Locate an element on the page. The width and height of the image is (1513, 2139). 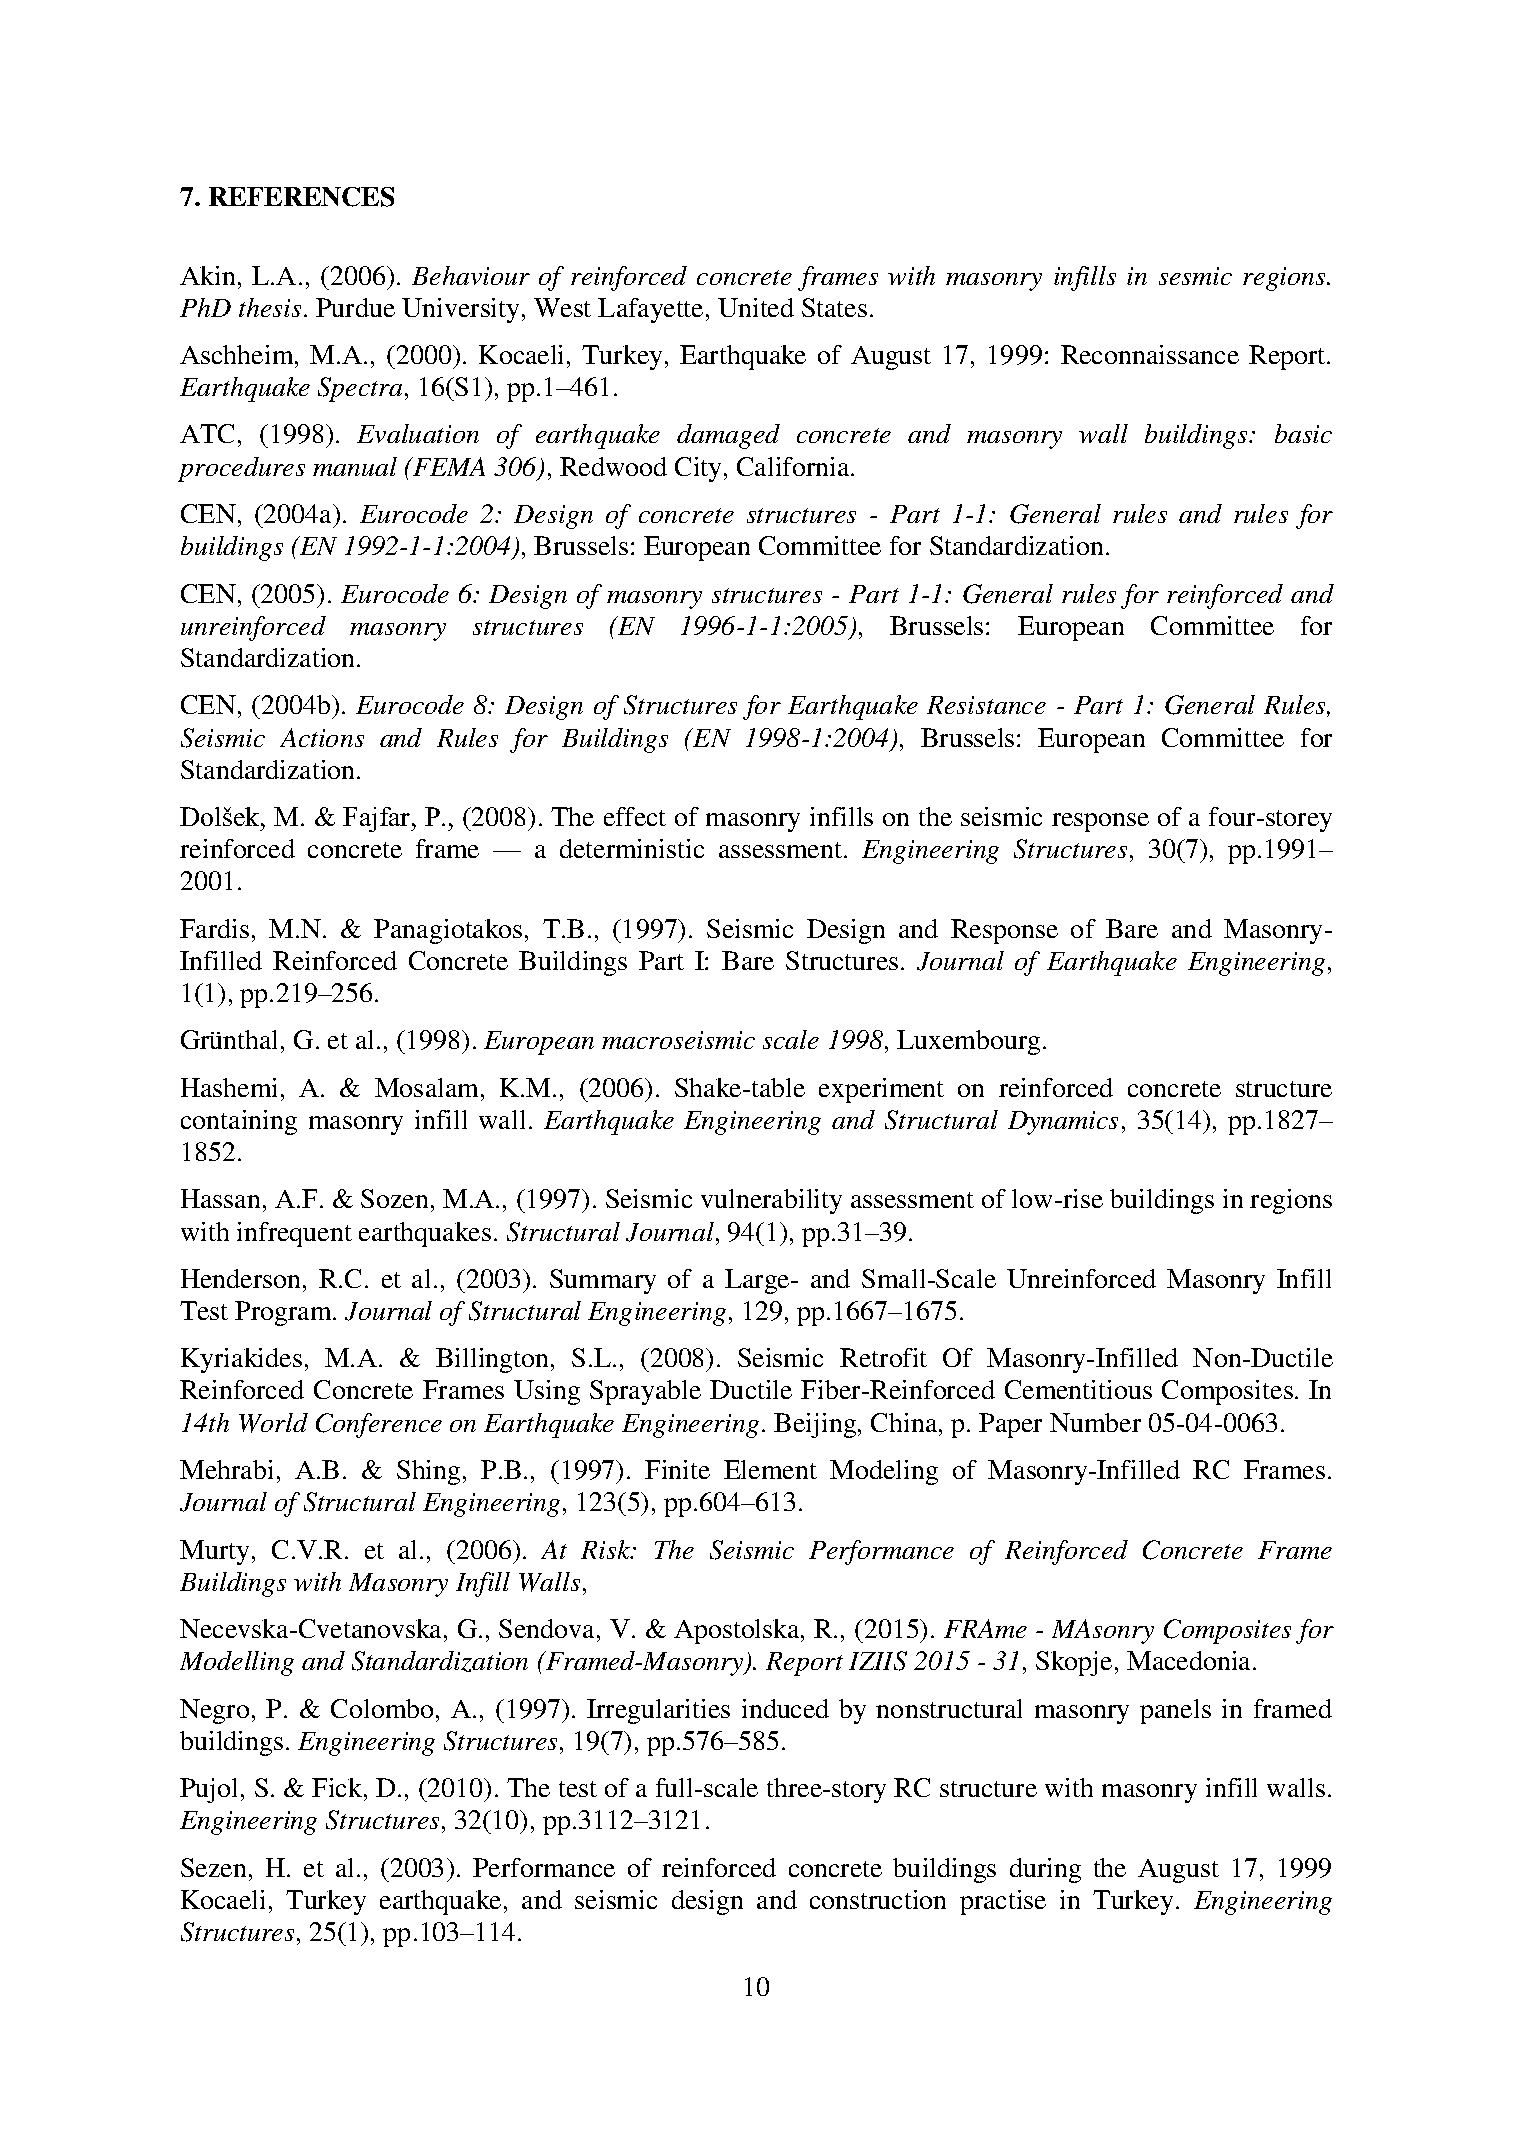
construction is located at coordinates (878, 1899).
